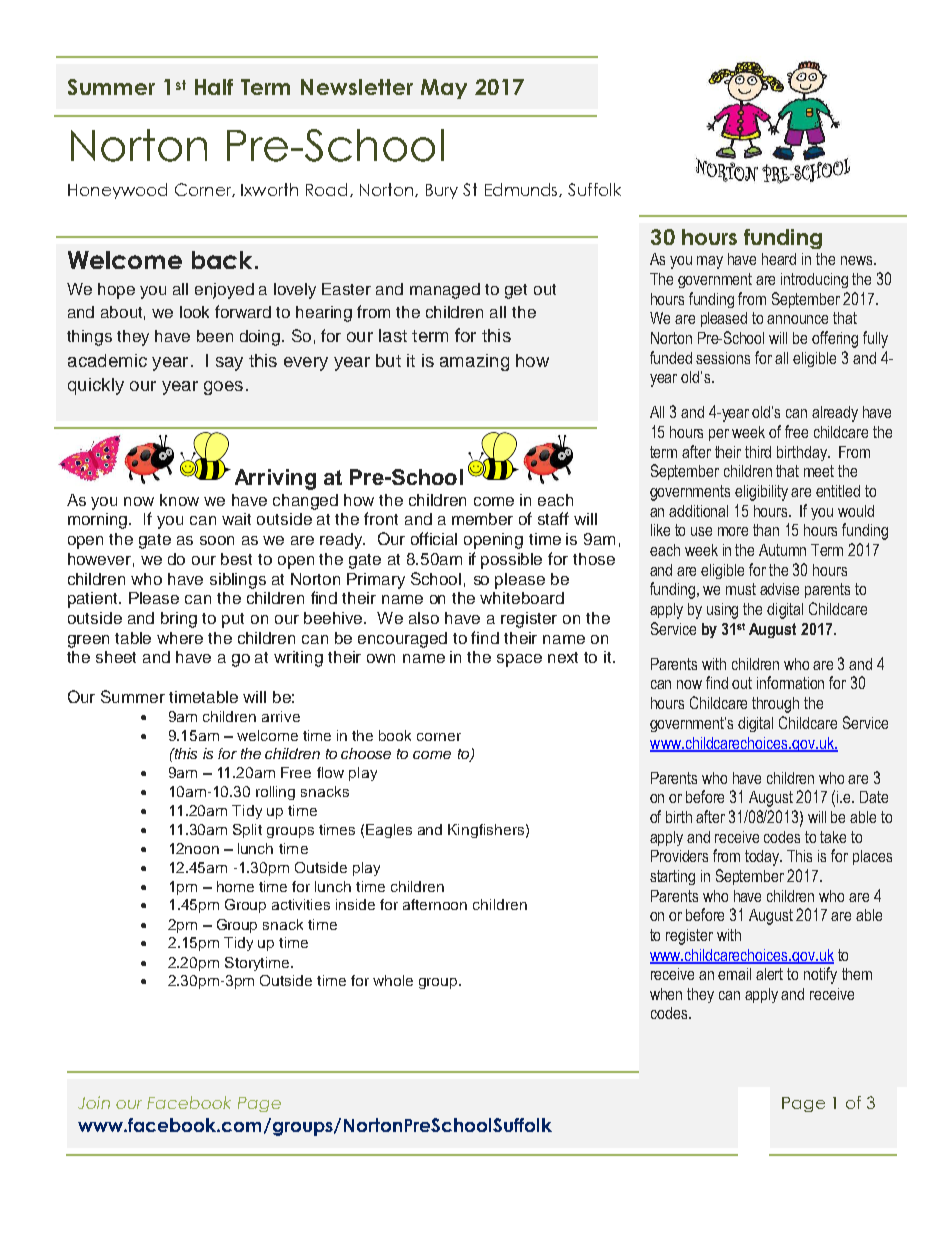  Describe the element at coordinates (215, 336) in the screenshot. I see `been` at that location.
